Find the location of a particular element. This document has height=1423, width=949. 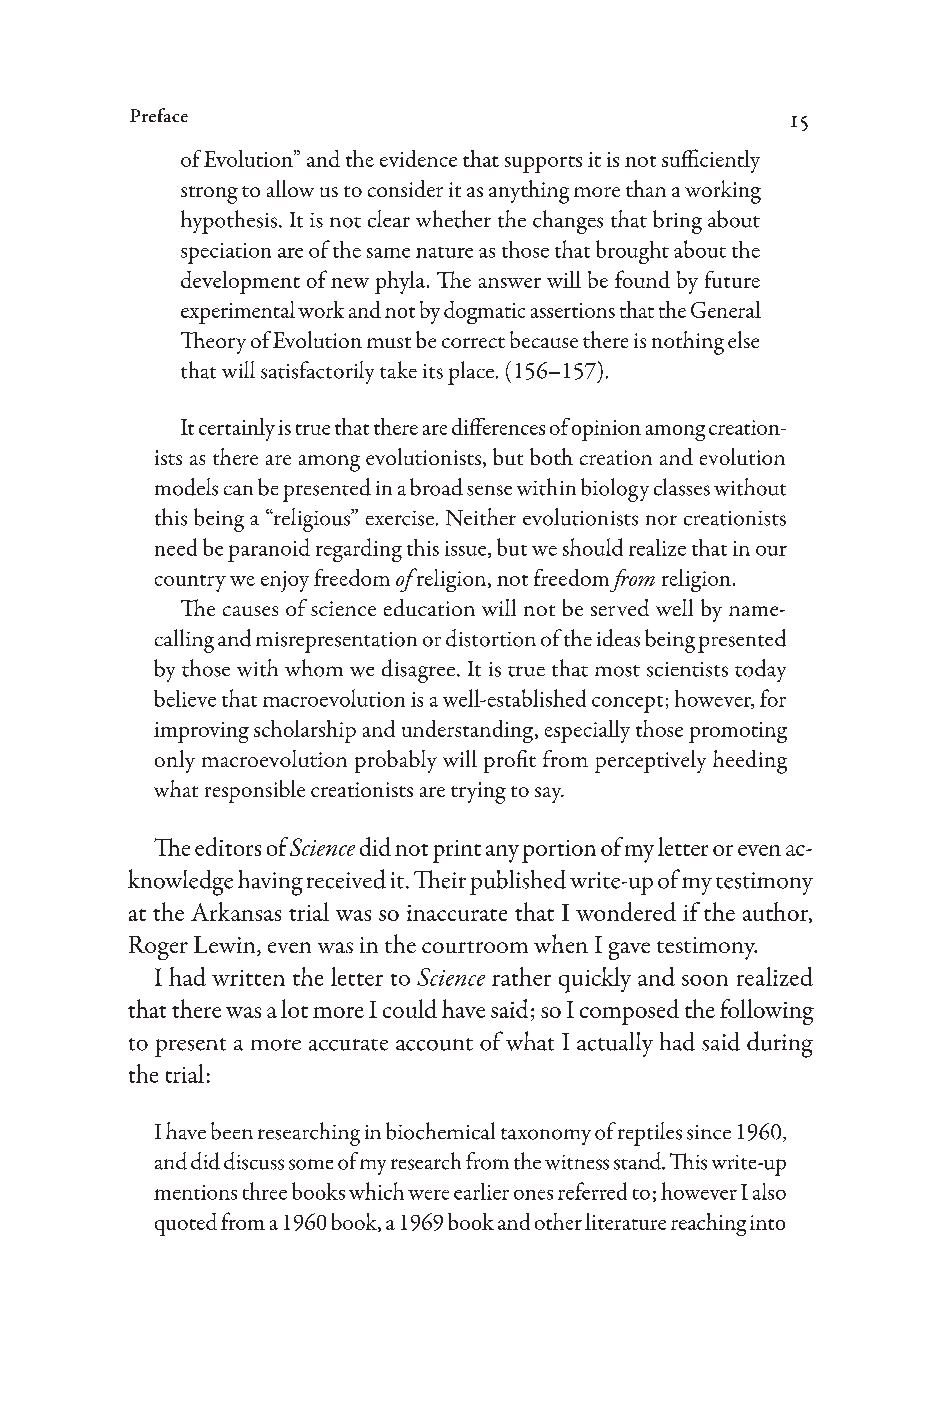

reaching is located at coordinates (708, 1224).
